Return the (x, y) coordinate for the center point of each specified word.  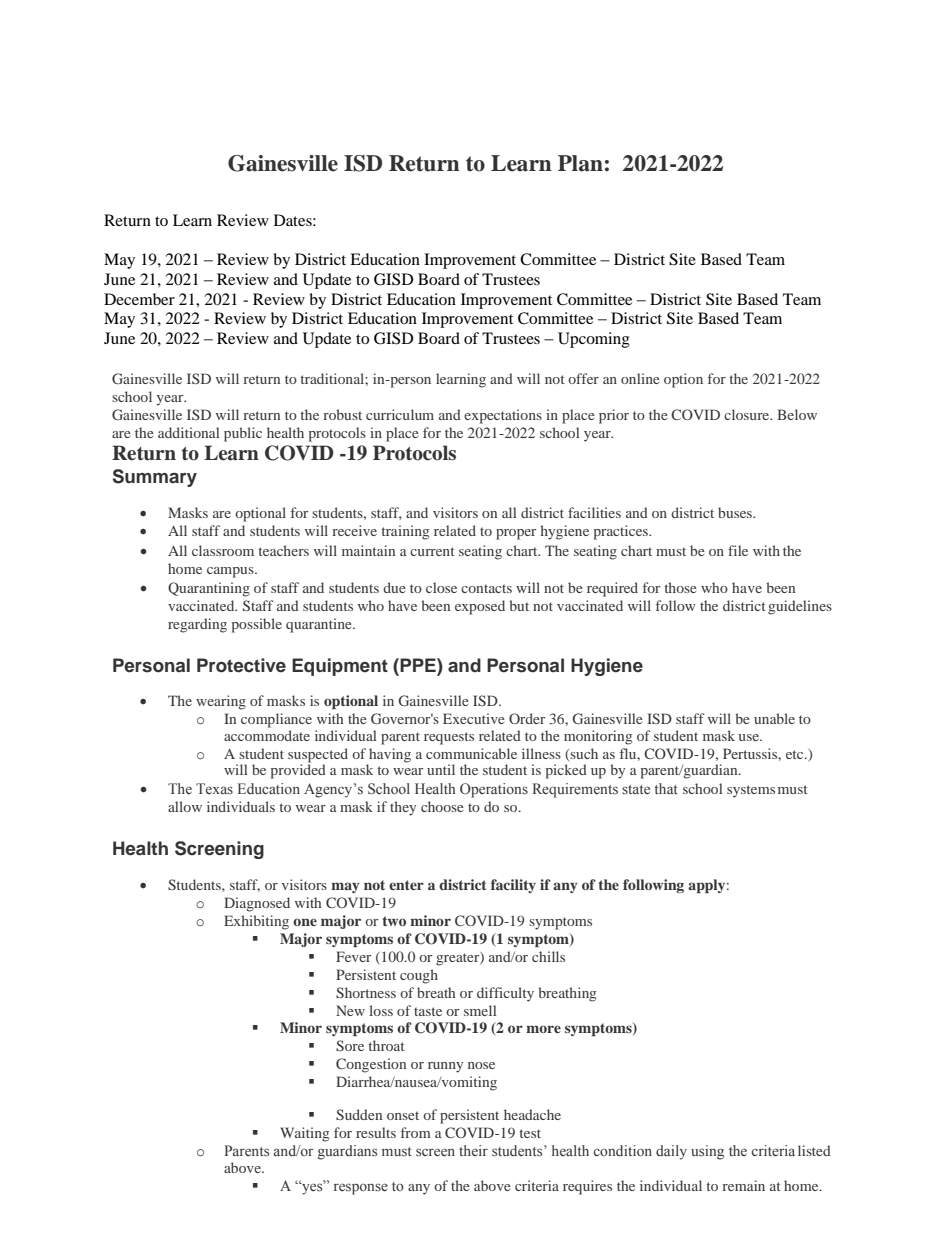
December (139, 299)
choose (442, 806)
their (473, 1150)
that (666, 788)
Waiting (304, 1134)
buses (736, 512)
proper (516, 534)
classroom (223, 550)
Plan (580, 163)
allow (185, 806)
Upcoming (594, 340)
